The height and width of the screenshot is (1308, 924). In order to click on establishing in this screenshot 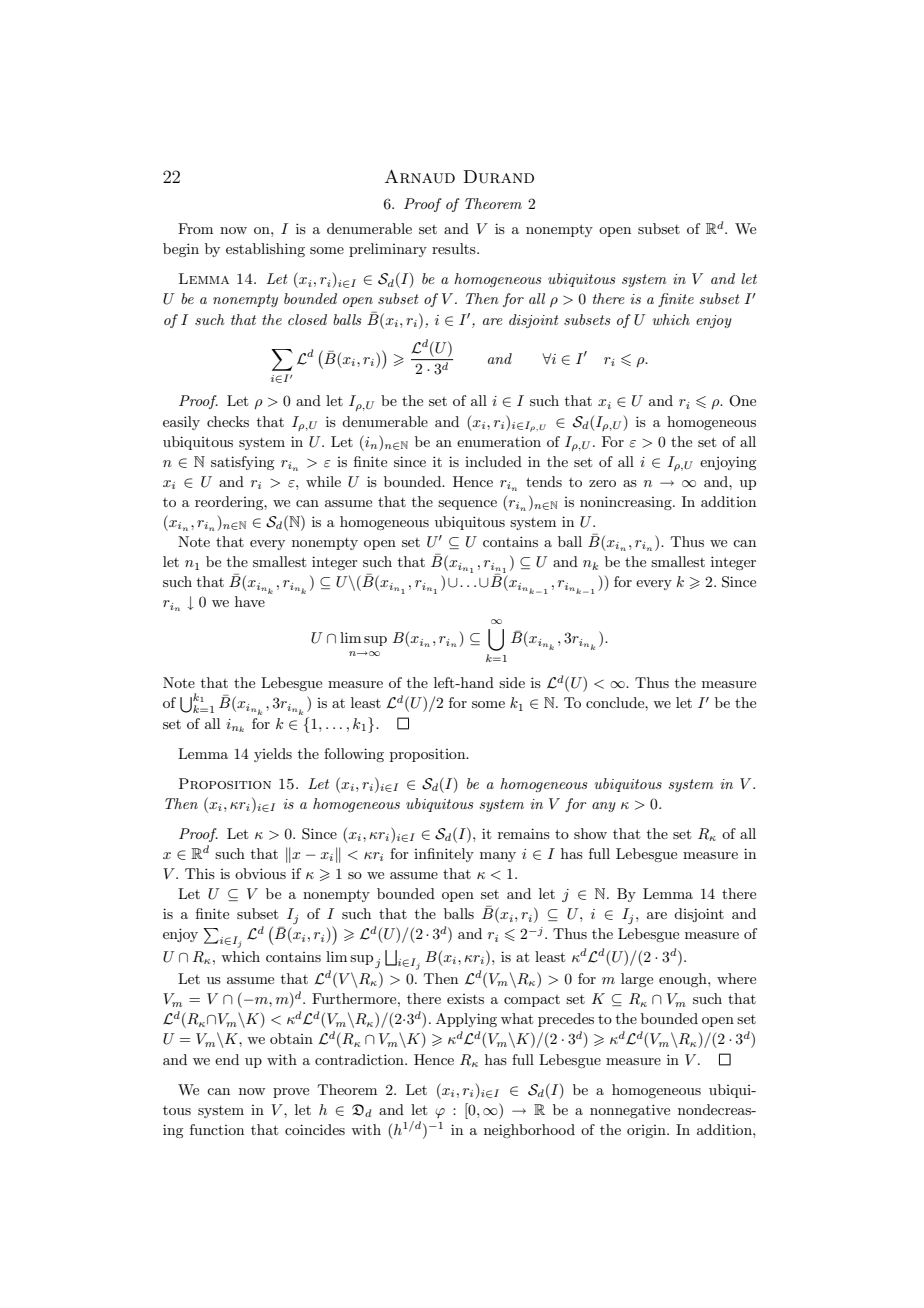, I will do `click(265, 250)`.
